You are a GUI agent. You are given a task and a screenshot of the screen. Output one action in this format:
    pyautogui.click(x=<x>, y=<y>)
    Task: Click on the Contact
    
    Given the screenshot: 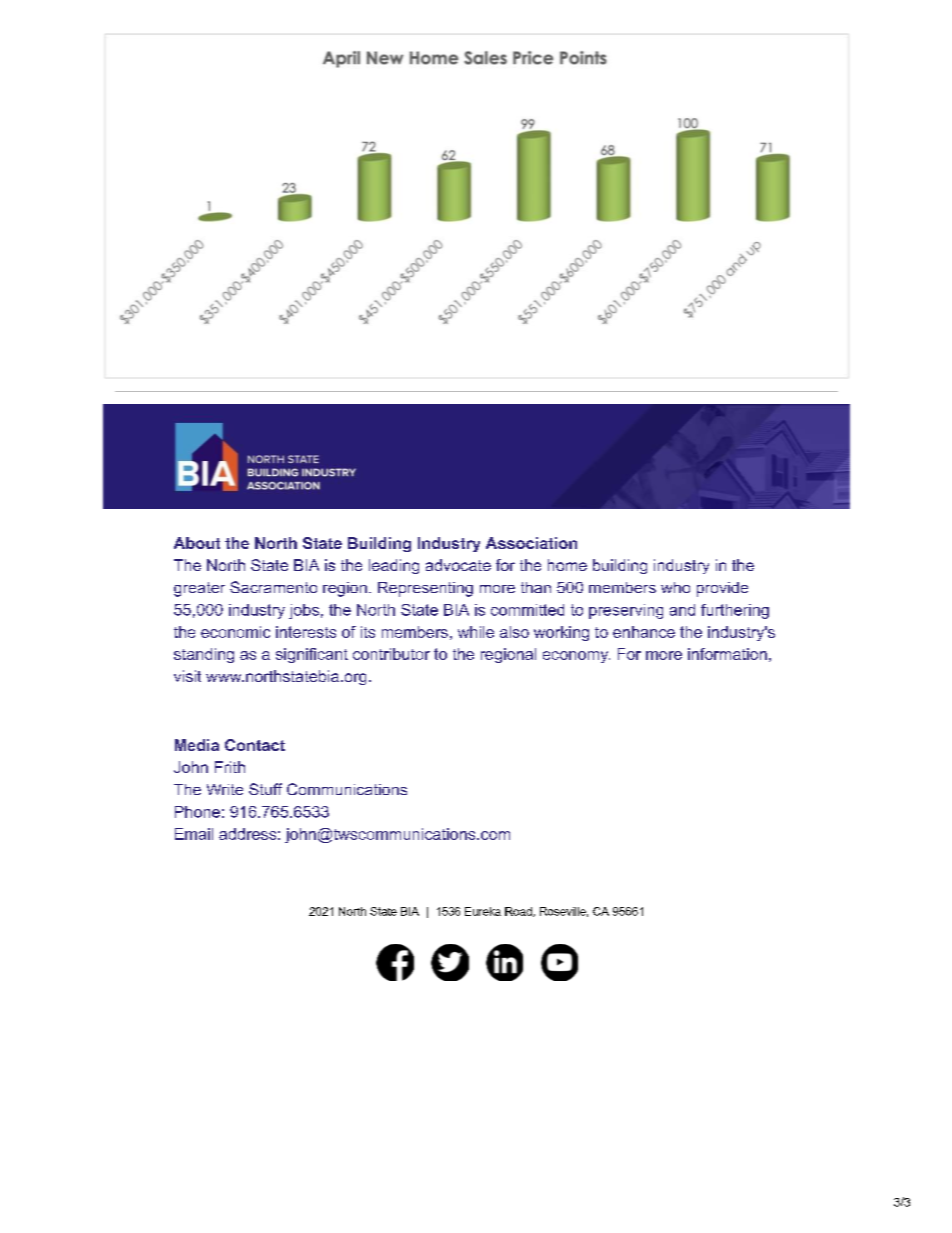 What is the action you would take?
    pyautogui.click(x=255, y=745)
